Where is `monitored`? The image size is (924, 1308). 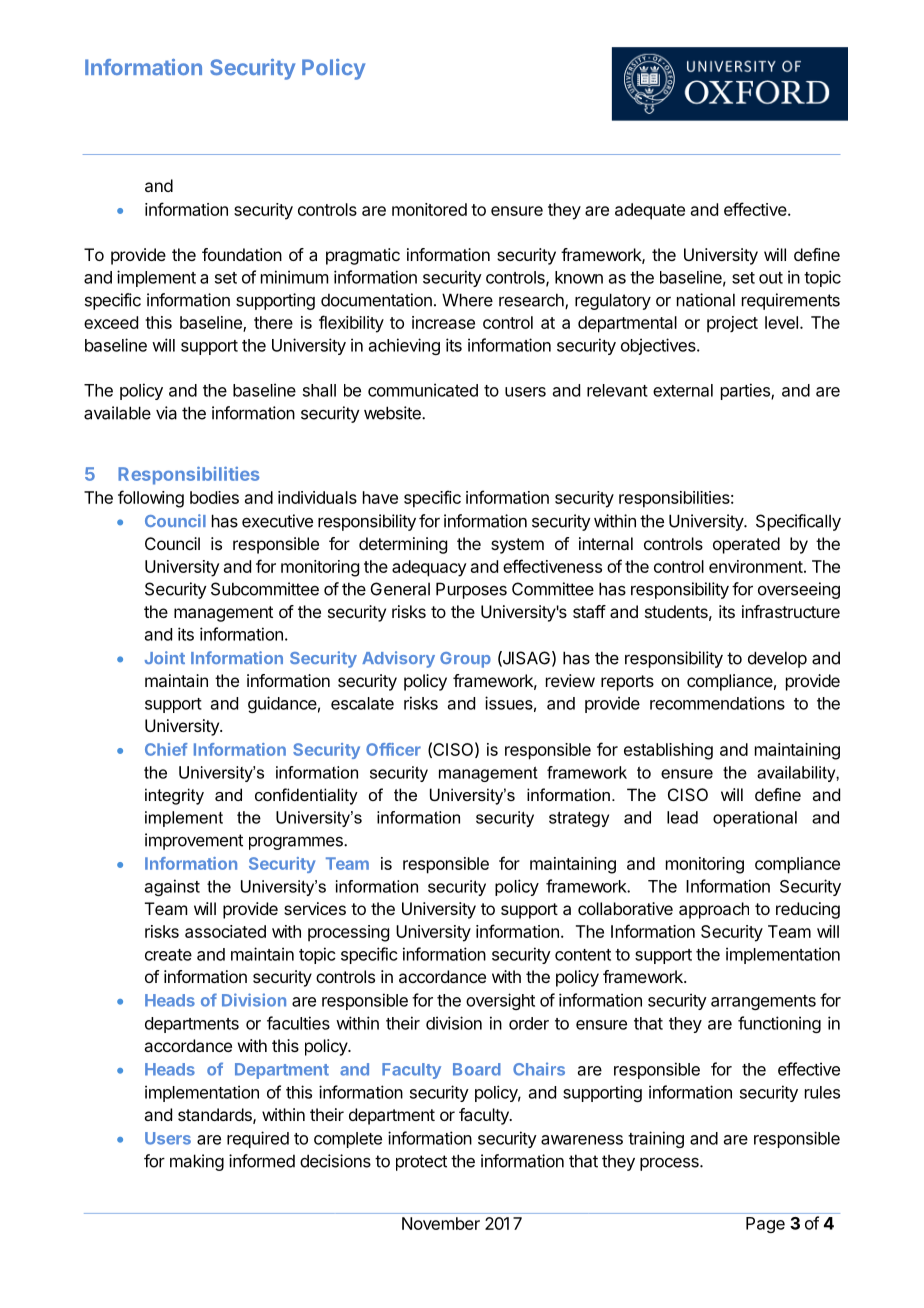
monitored is located at coordinates (429, 209).
